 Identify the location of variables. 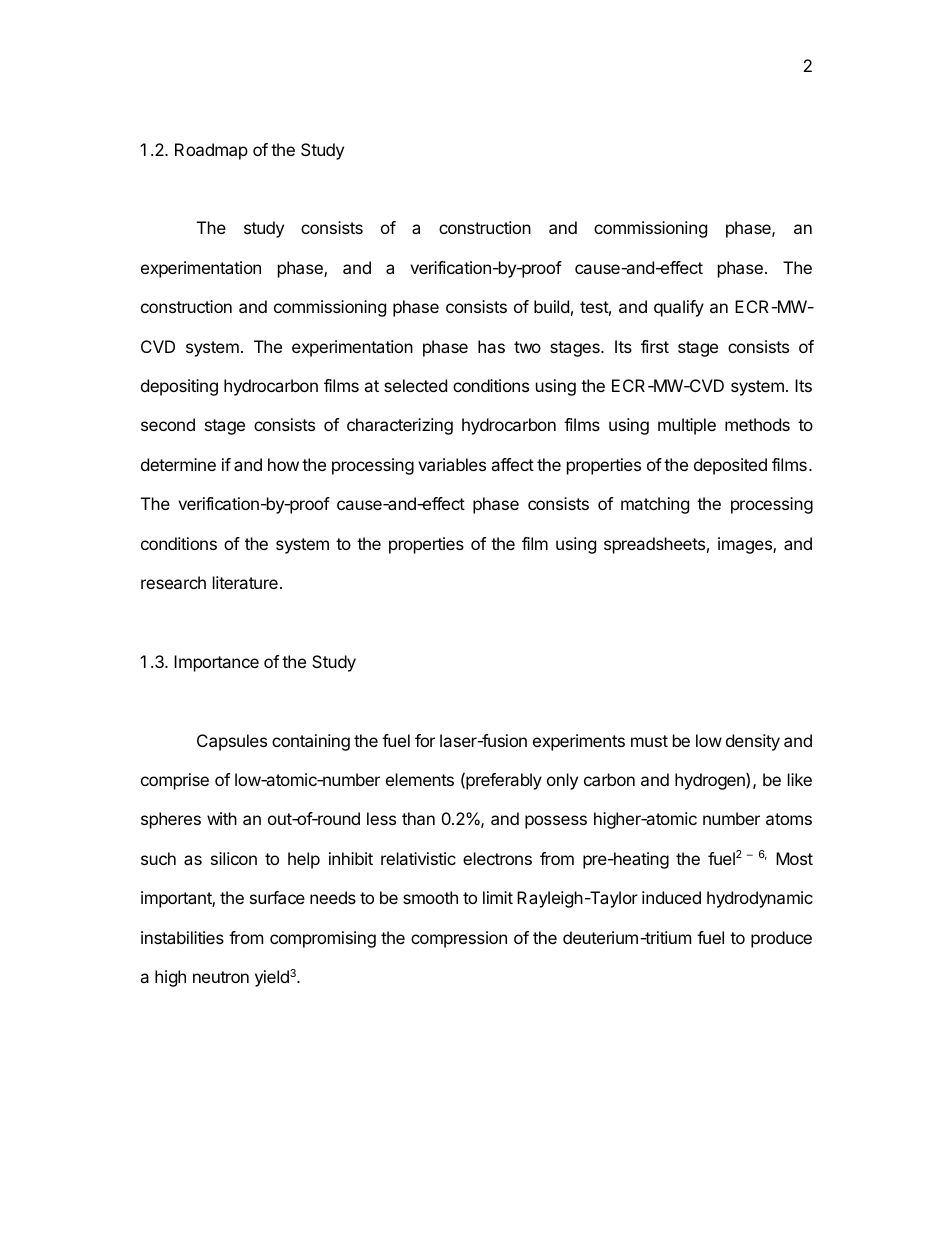
(452, 464).
